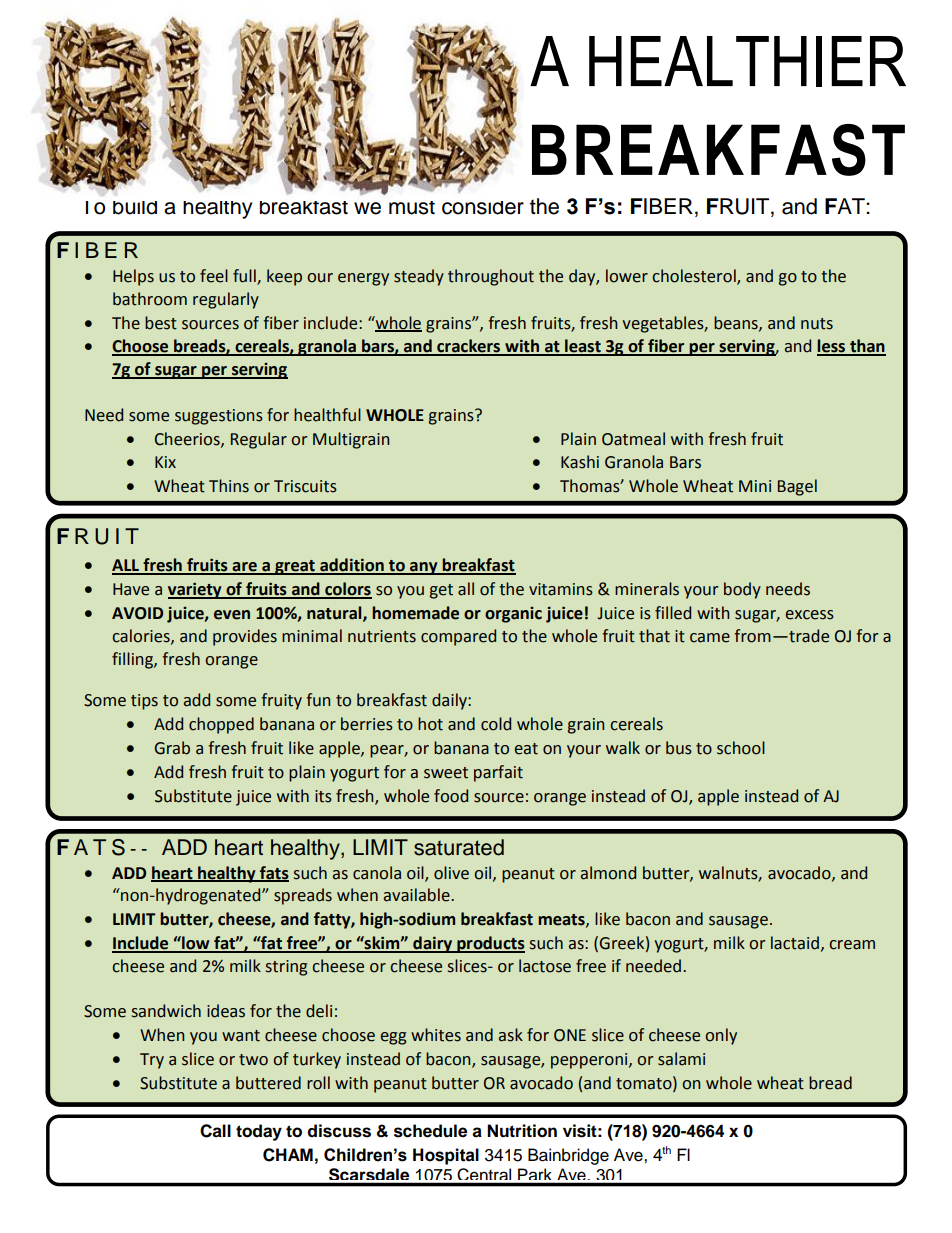  What do you see at coordinates (221, 725) in the image?
I see `chopped` at bounding box center [221, 725].
